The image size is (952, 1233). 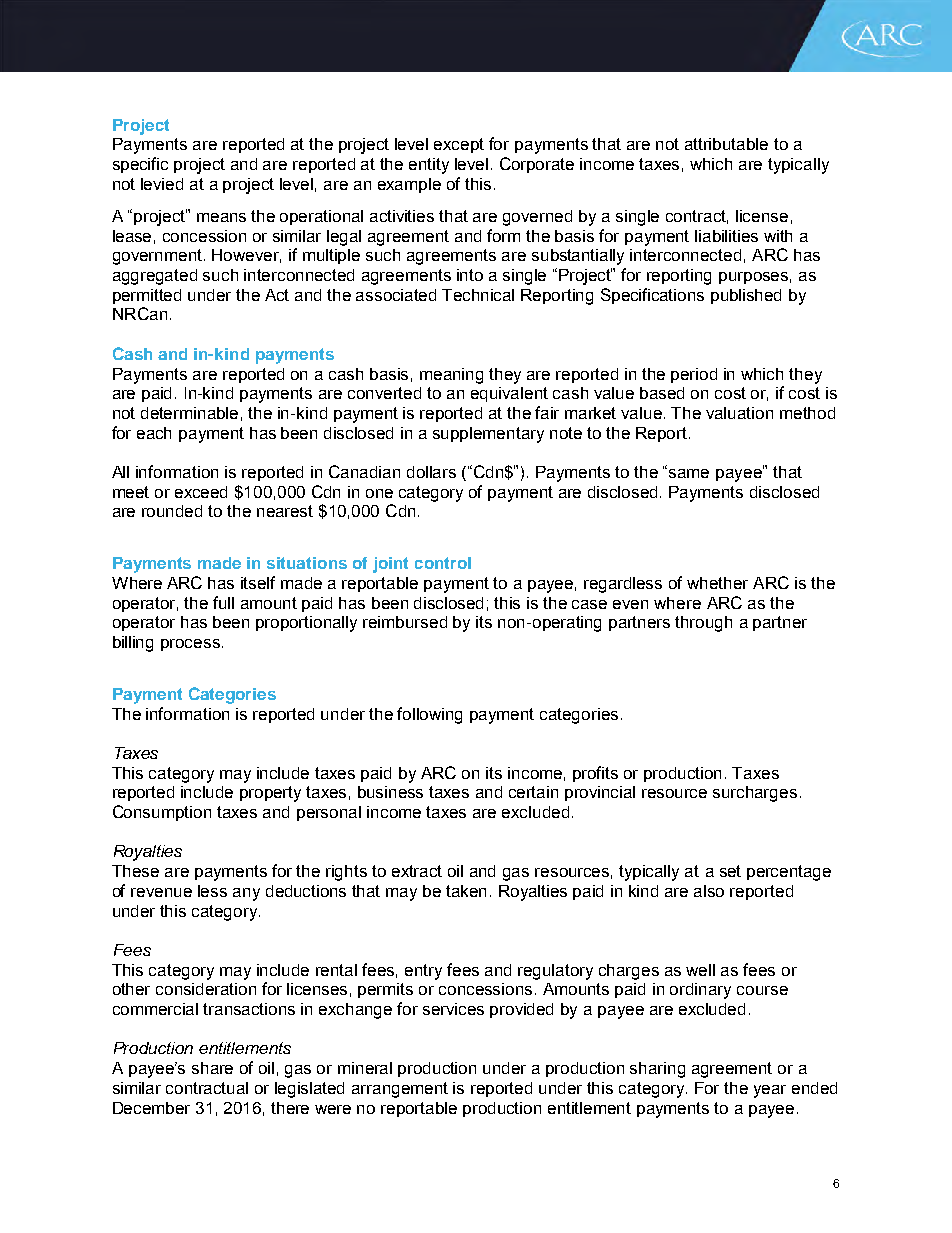 What do you see at coordinates (726, 144) in the page?
I see `attributable` at bounding box center [726, 144].
